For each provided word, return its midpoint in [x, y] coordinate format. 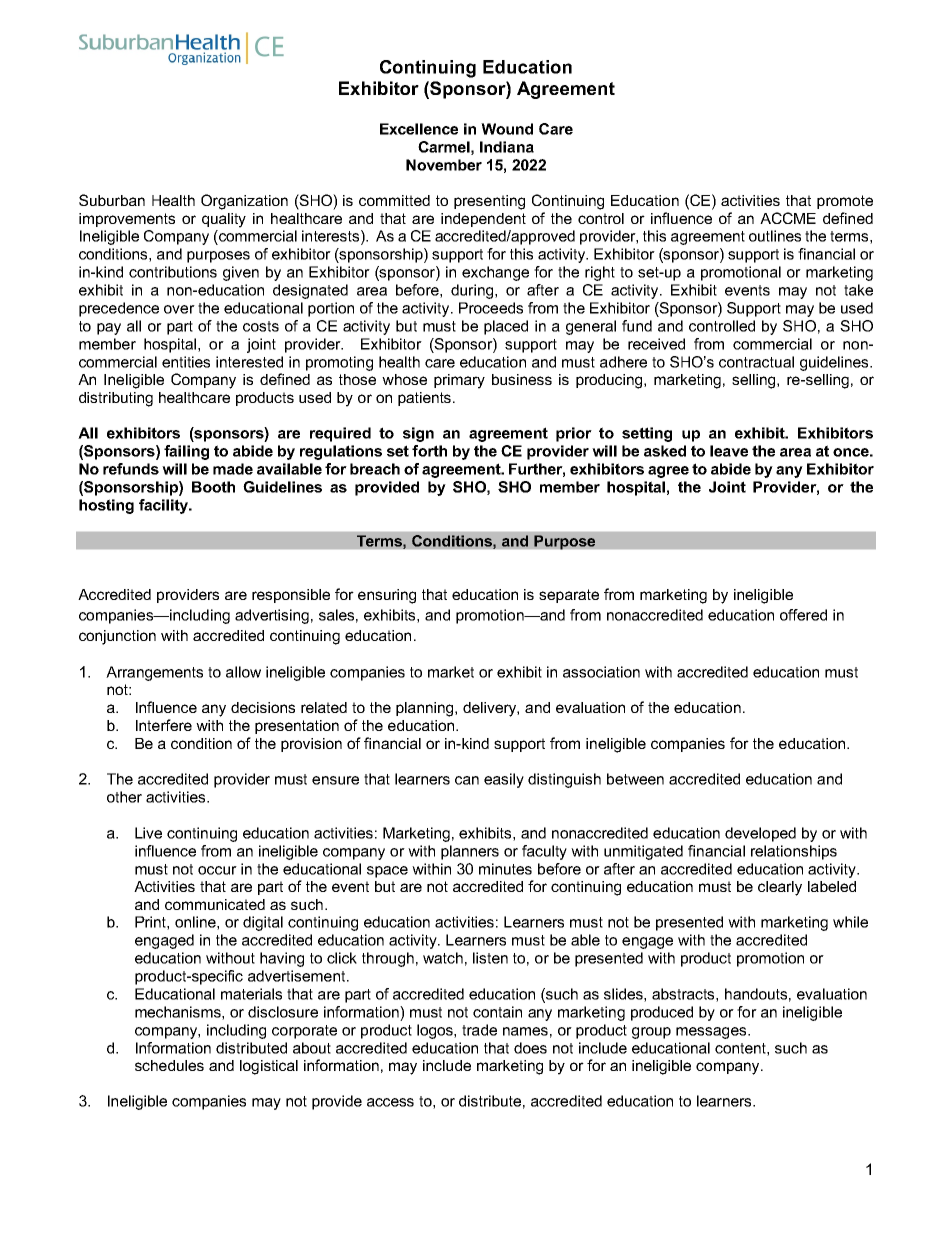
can [467, 780]
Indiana [507, 147]
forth [429, 451]
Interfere [164, 725]
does [530, 1048]
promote [845, 202]
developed [760, 834]
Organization [244, 202]
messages [712, 1033]
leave [729, 451]
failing [186, 452]
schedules [169, 1065]
